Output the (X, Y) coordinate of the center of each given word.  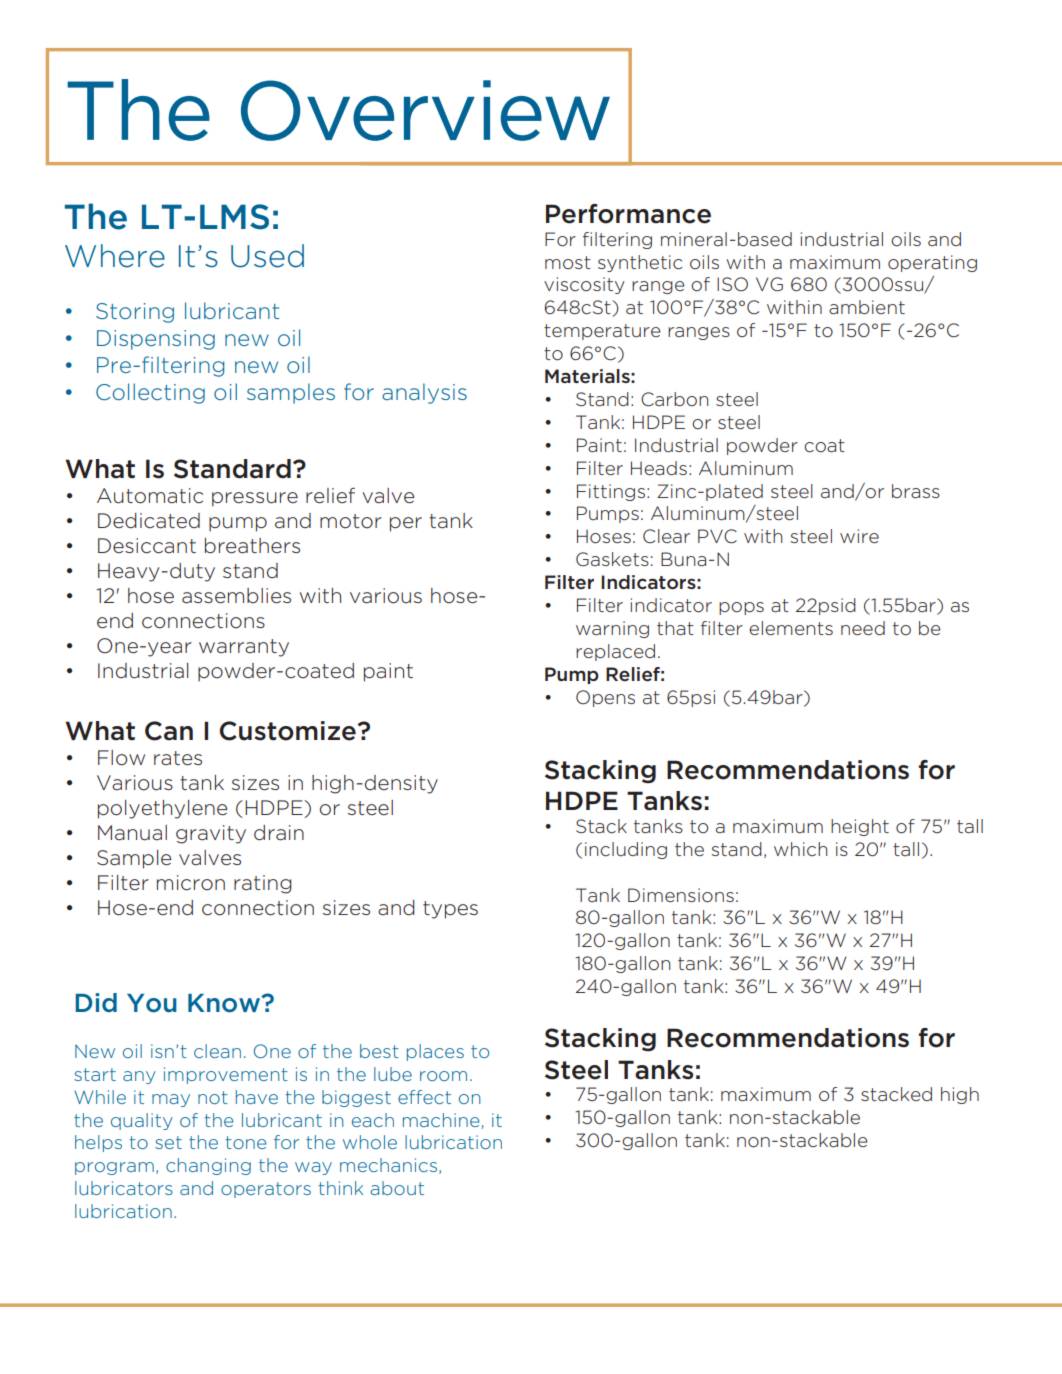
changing (208, 1166)
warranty (244, 648)
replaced (615, 652)
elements (791, 628)
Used (267, 256)
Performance (628, 214)
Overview (425, 110)
